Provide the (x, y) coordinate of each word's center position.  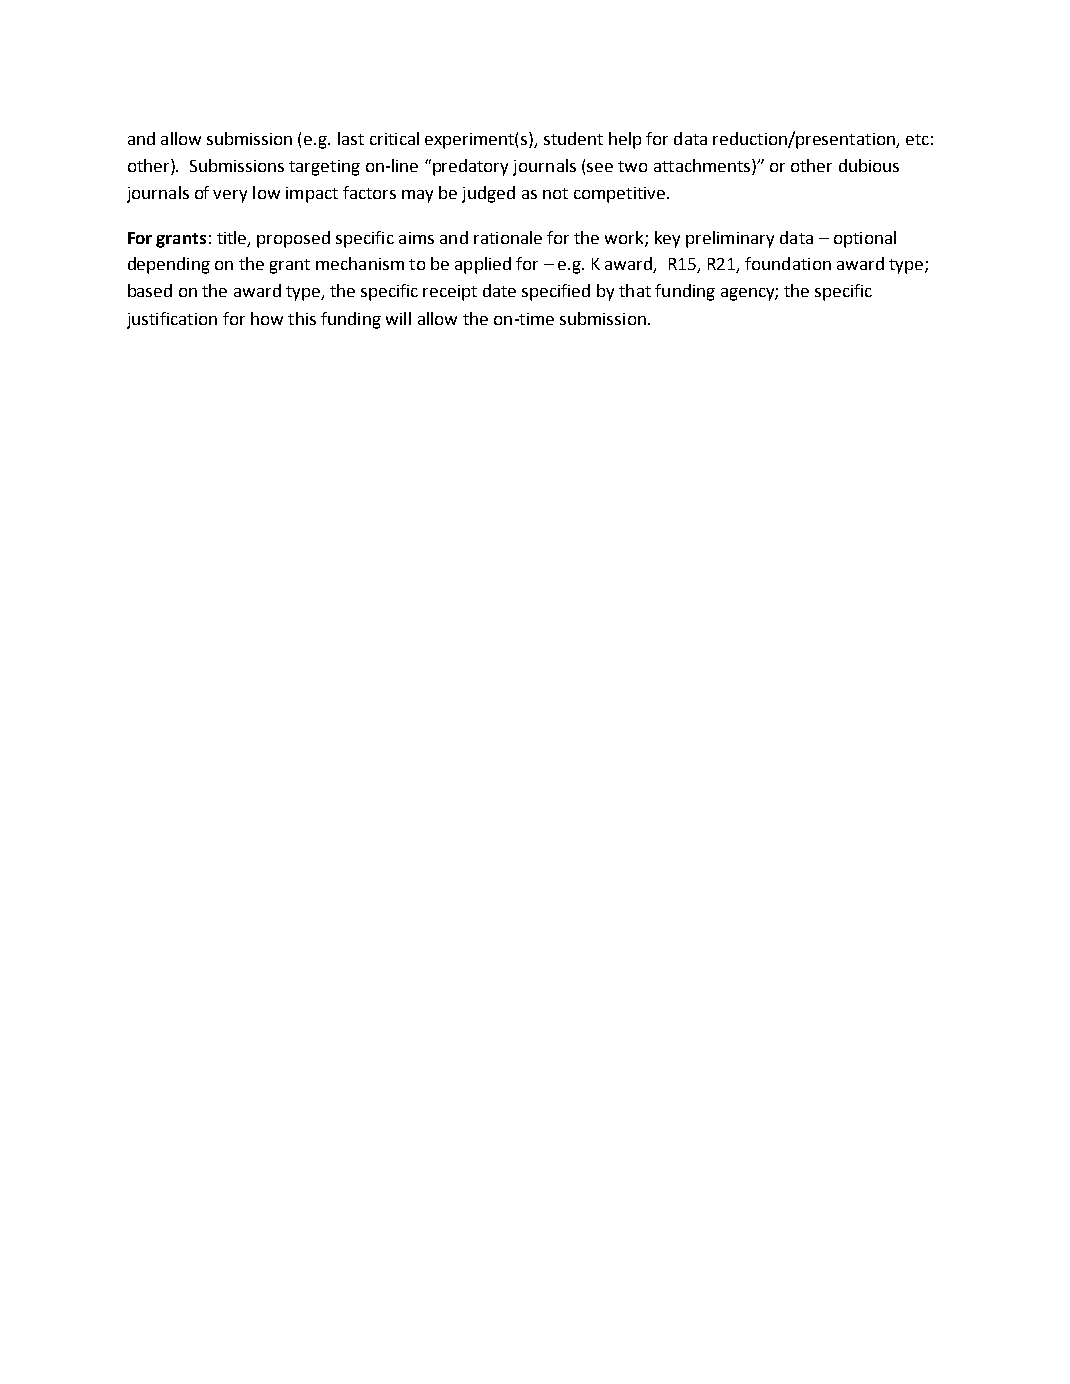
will (398, 318)
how (267, 318)
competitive (621, 195)
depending (169, 265)
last (351, 138)
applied (483, 265)
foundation (788, 263)
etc (917, 139)
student (573, 138)
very (230, 196)
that (635, 290)
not (555, 193)
